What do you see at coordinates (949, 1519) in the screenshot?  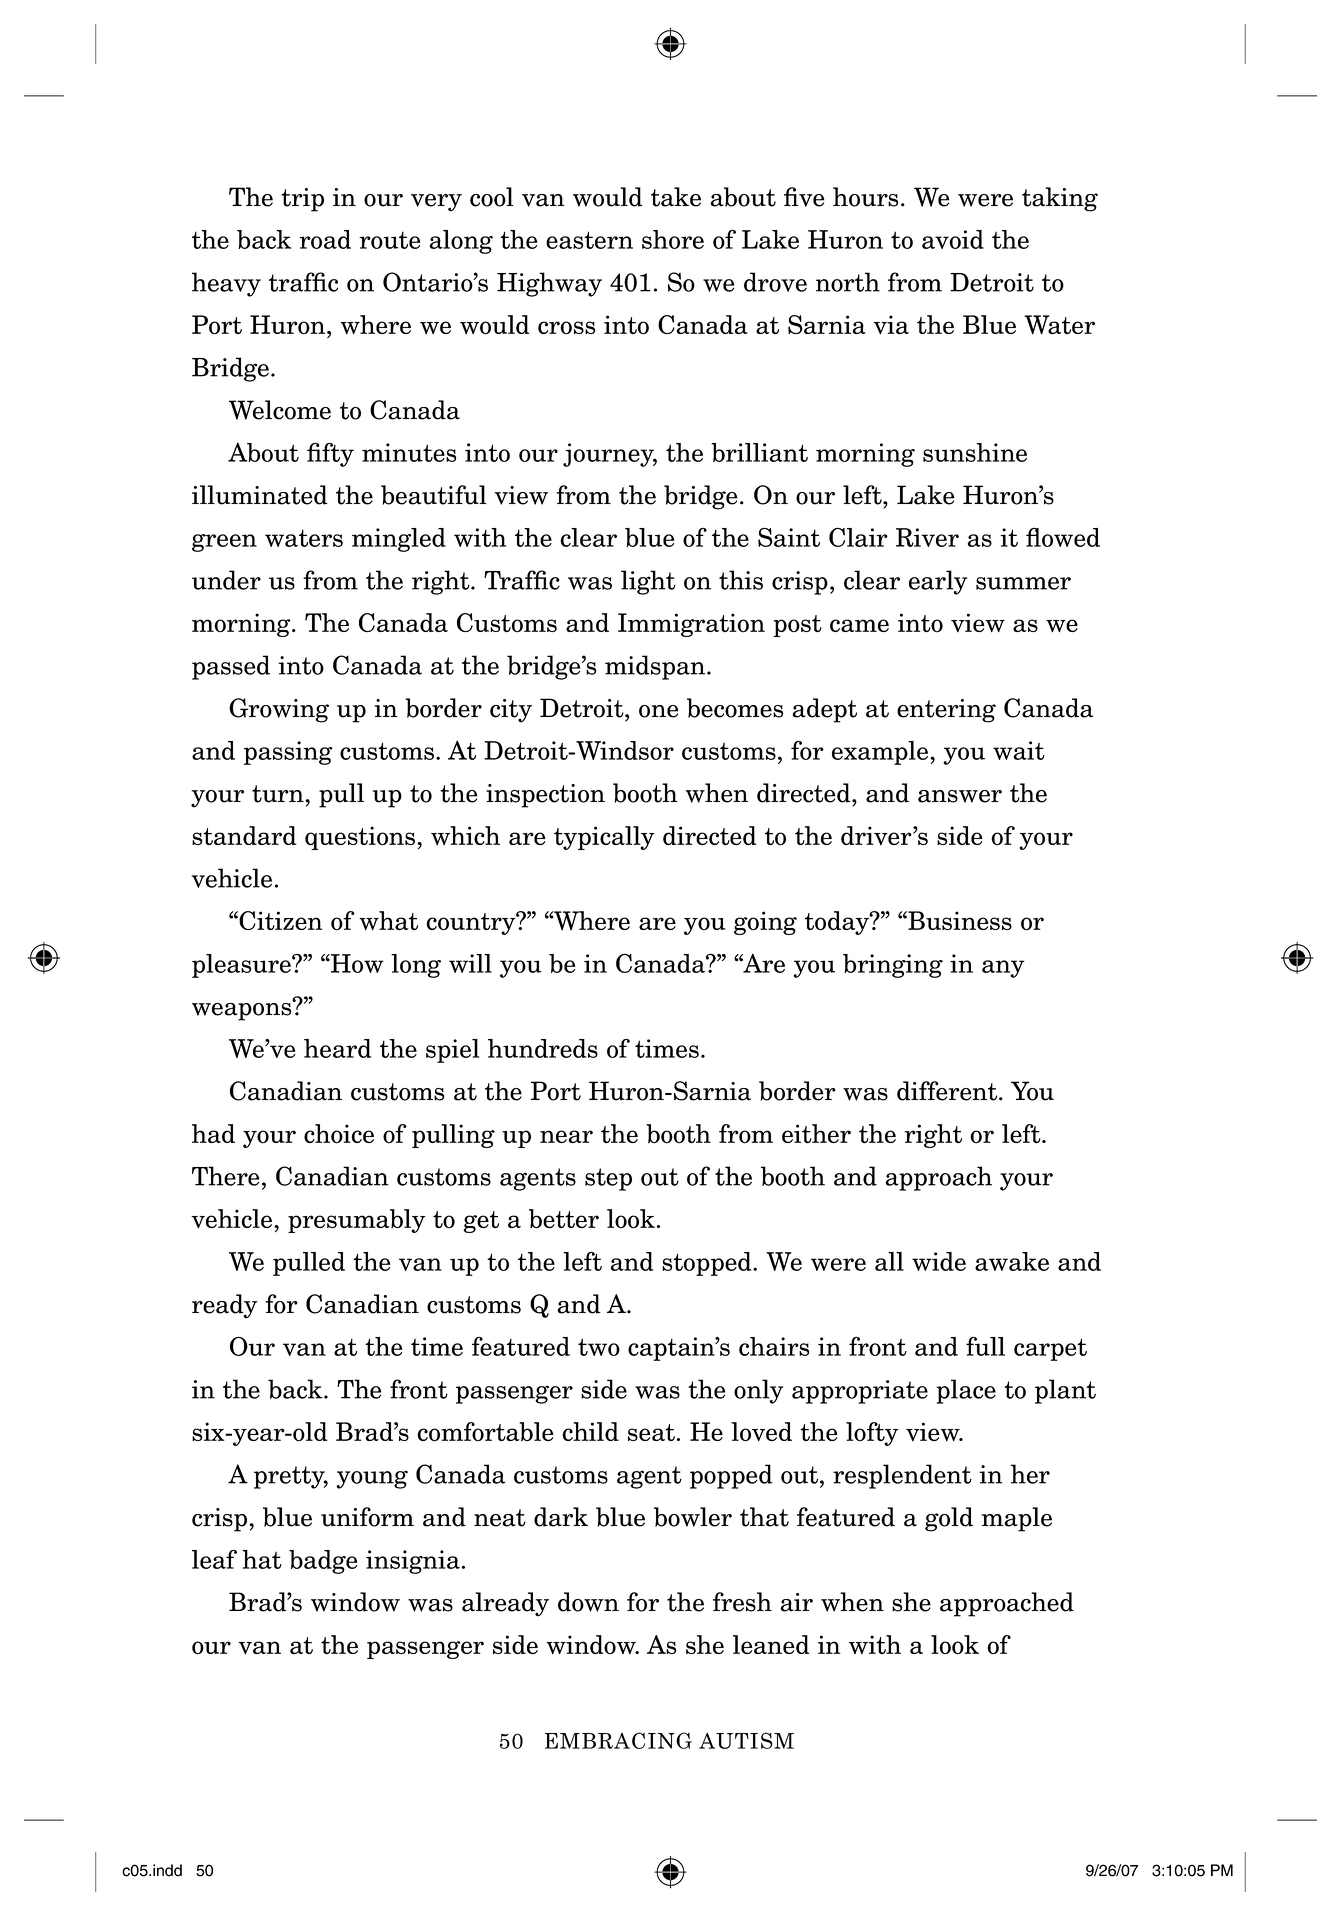 I see `gold` at bounding box center [949, 1519].
